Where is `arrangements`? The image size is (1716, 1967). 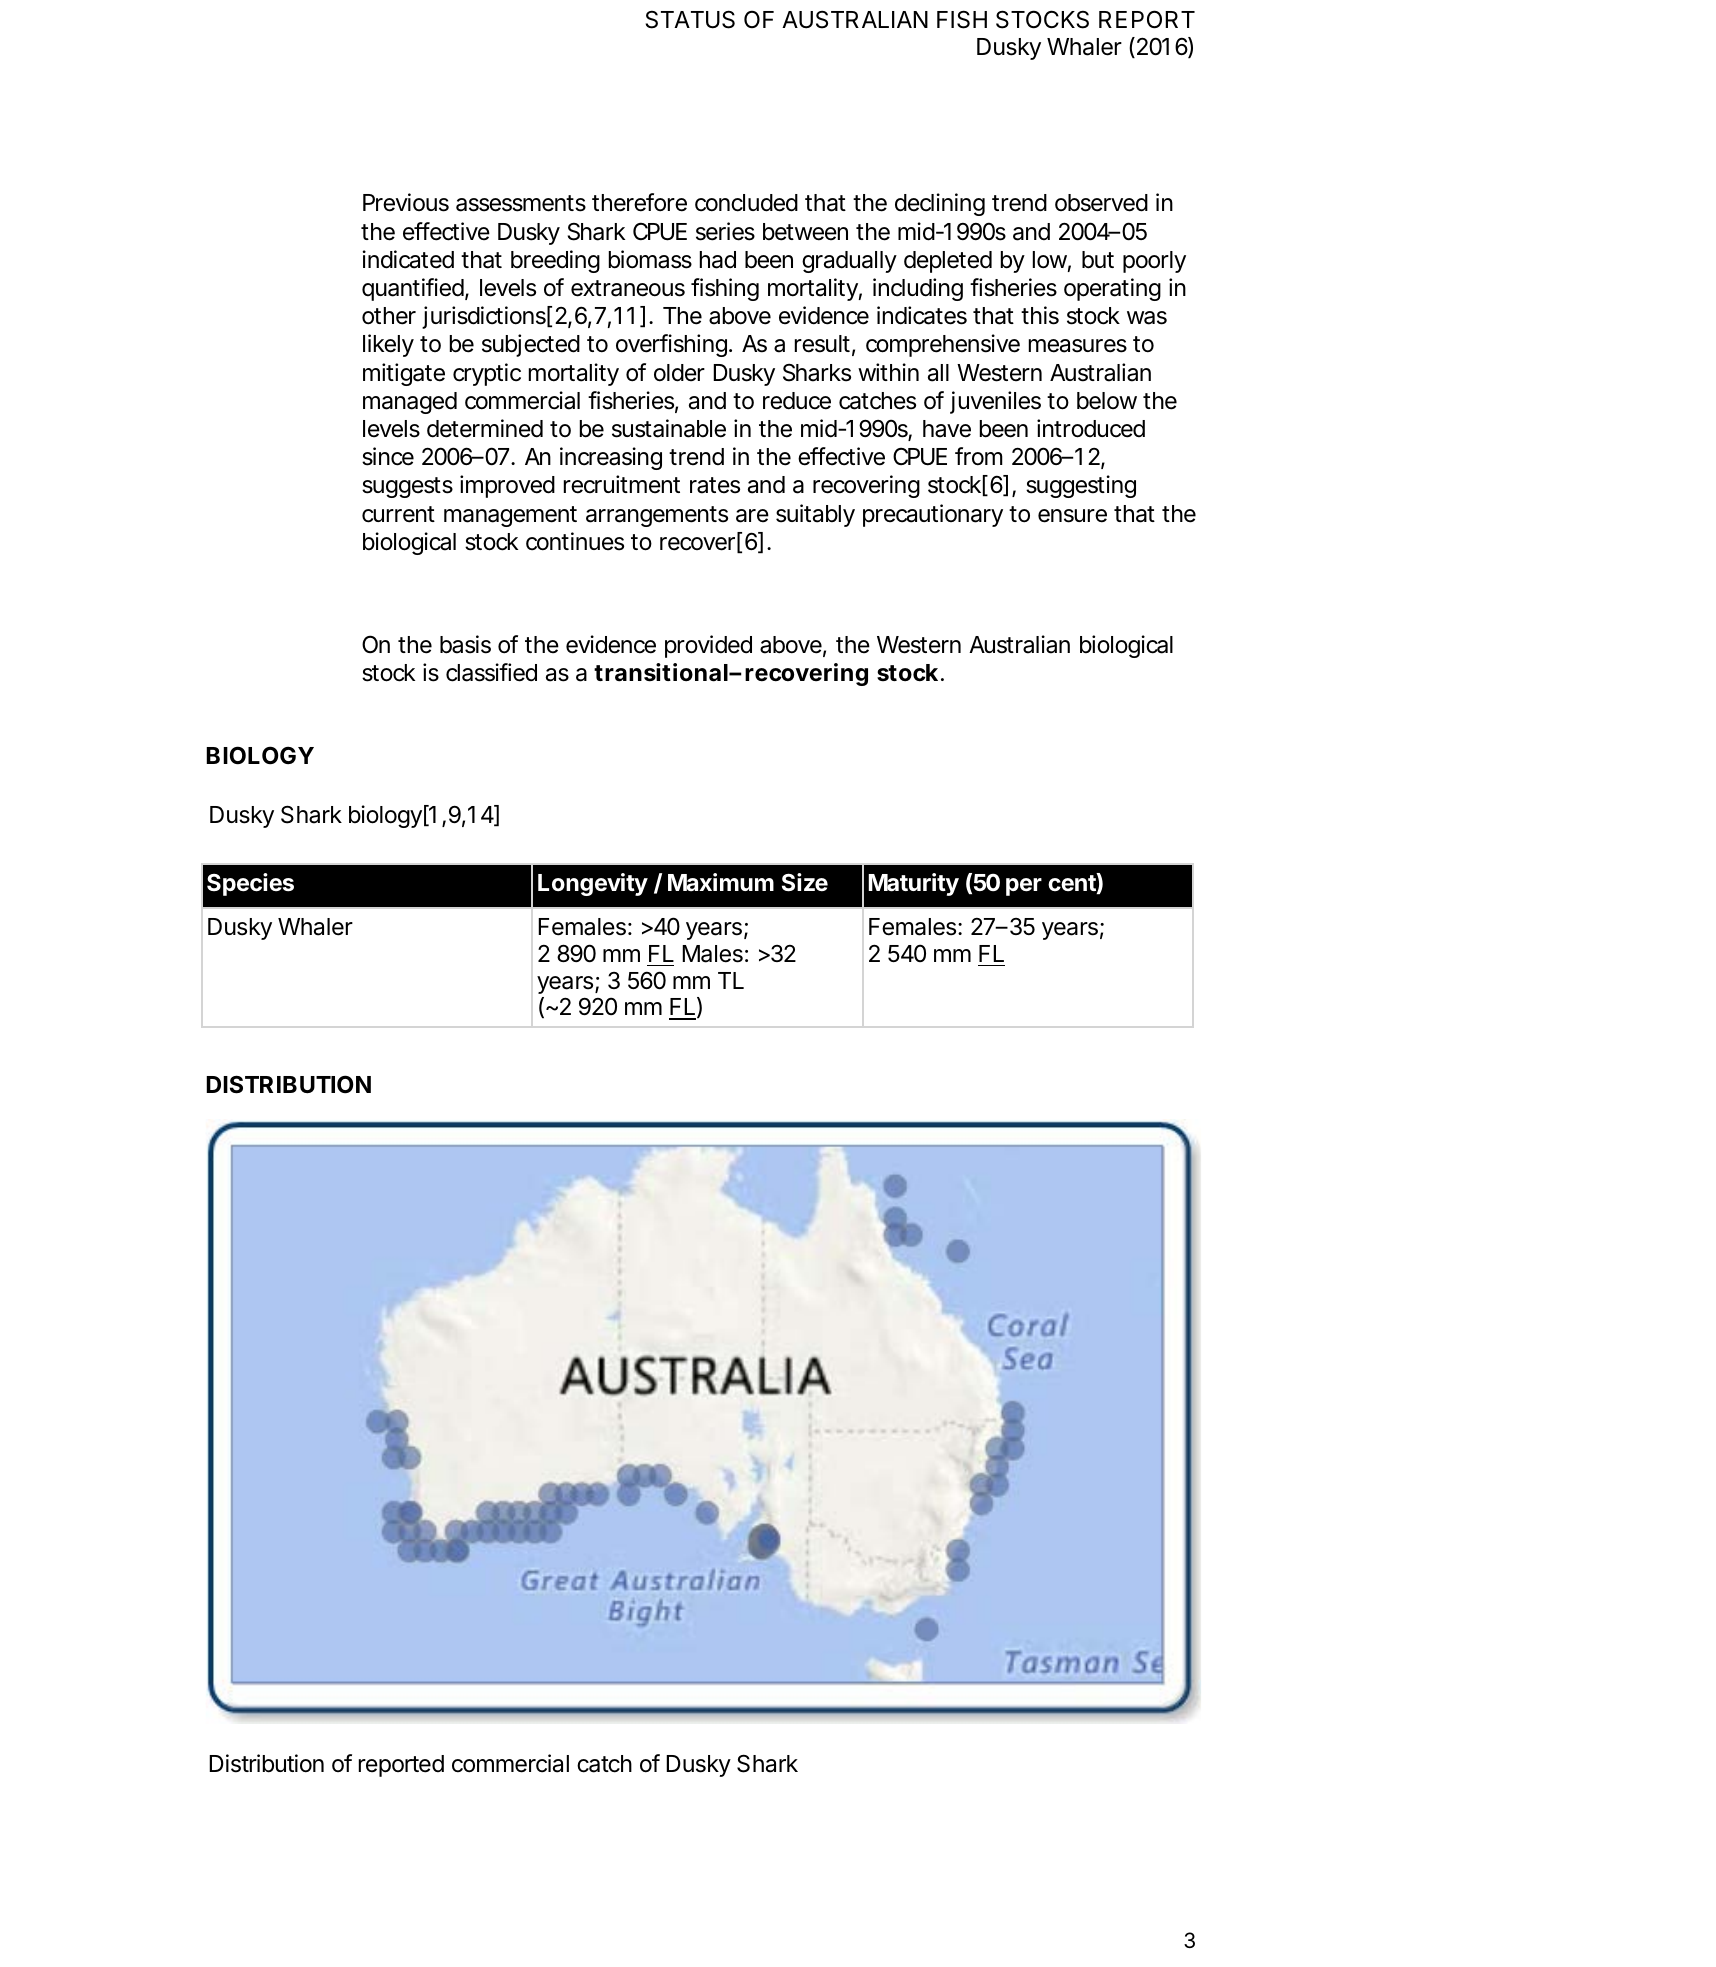
arrangements is located at coordinates (657, 516).
